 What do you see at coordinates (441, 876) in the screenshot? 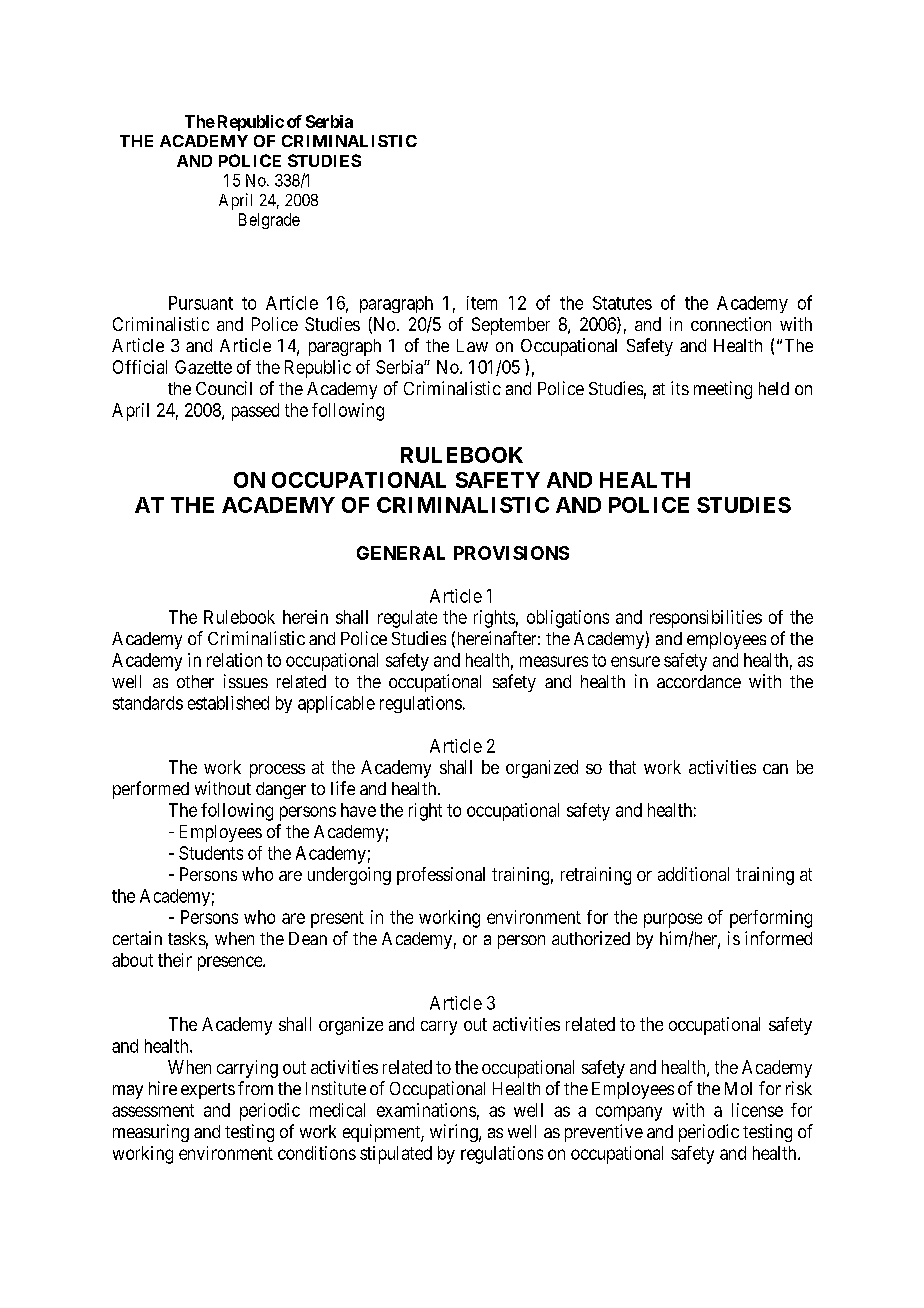
I see `professional` at bounding box center [441, 876].
